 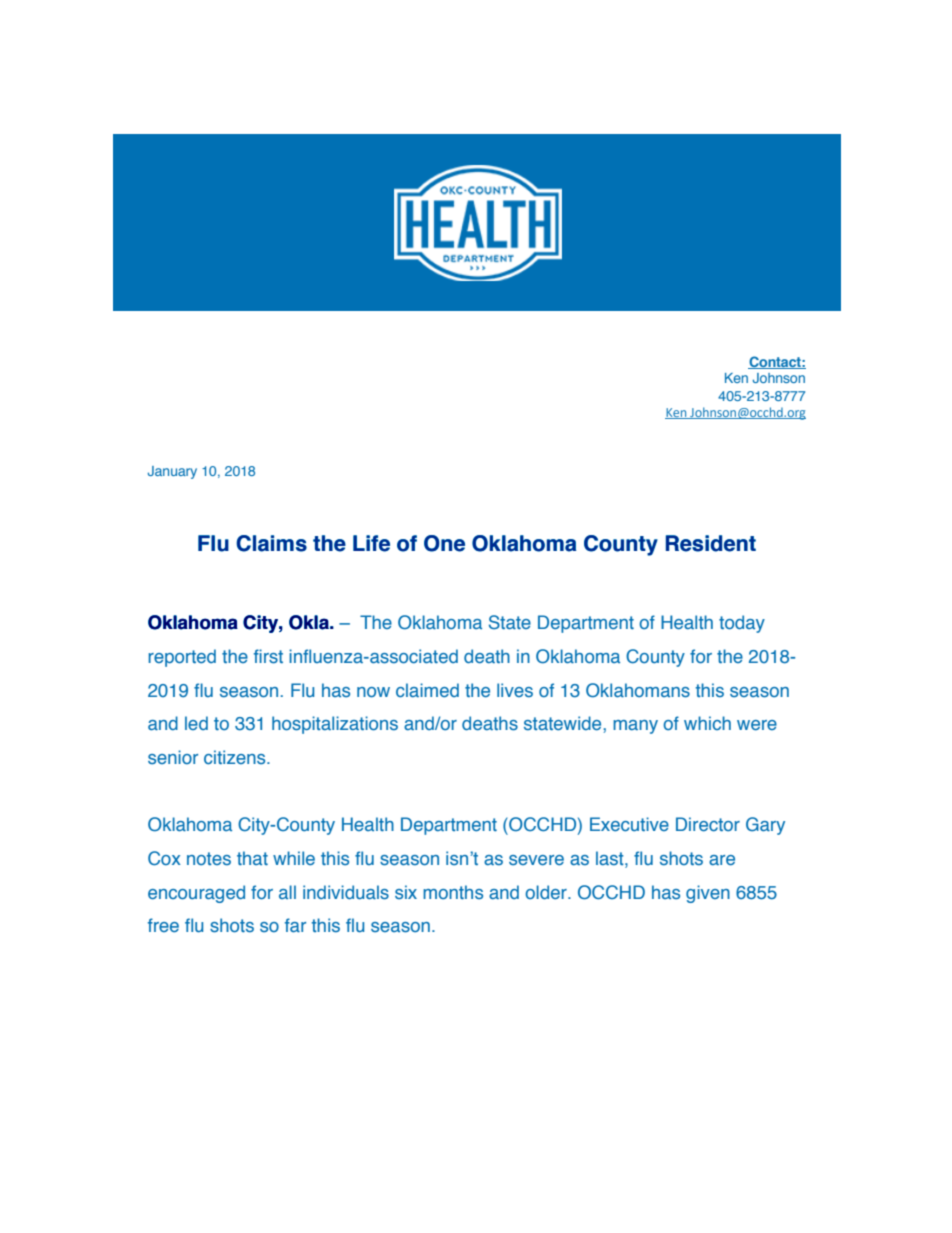 I want to click on today, so click(x=742, y=624).
